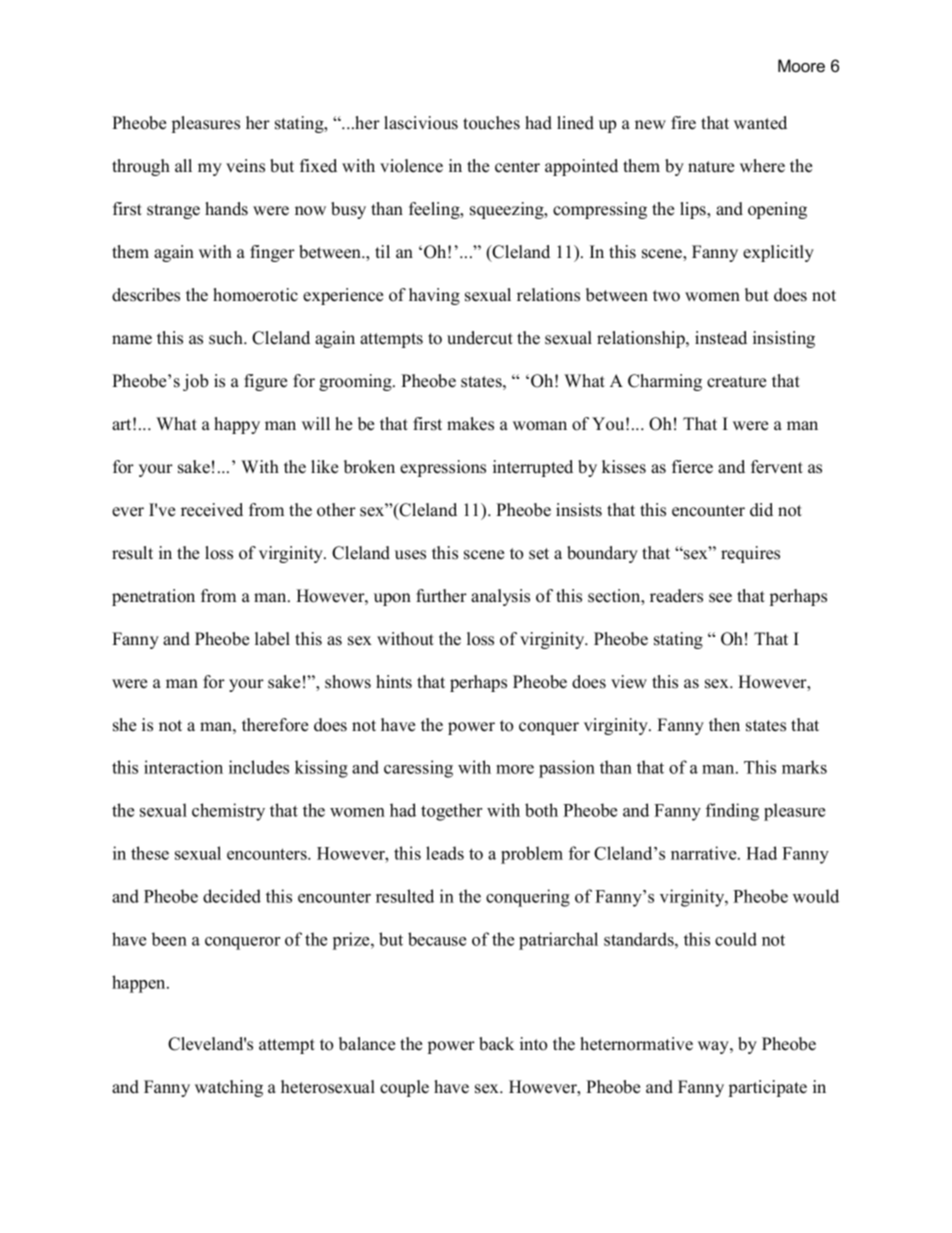  What do you see at coordinates (515, 769) in the image?
I see `more` at bounding box center [515, 769].
